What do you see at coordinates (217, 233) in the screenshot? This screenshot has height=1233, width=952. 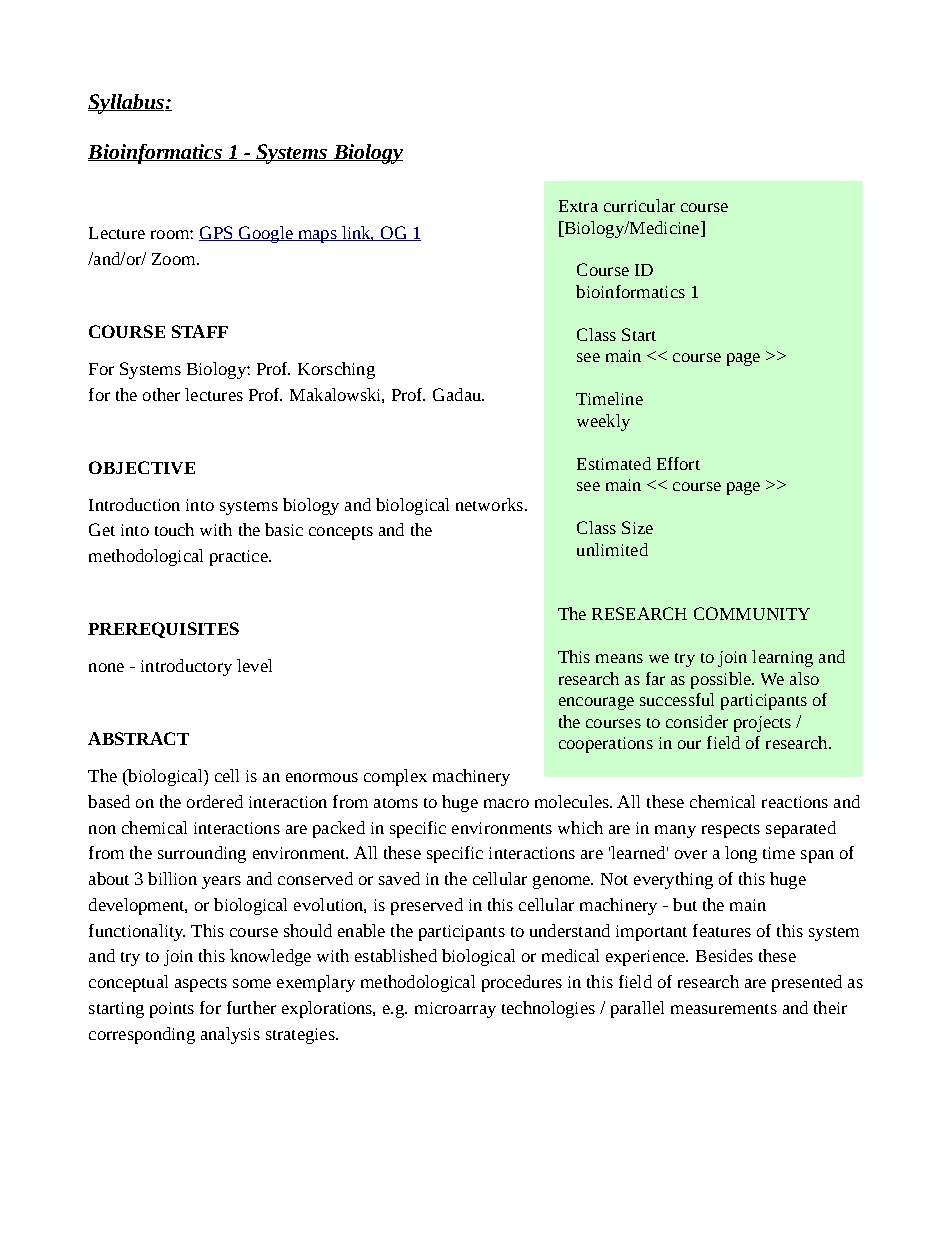 I see `GPS` at bounding box center [217, 233].
